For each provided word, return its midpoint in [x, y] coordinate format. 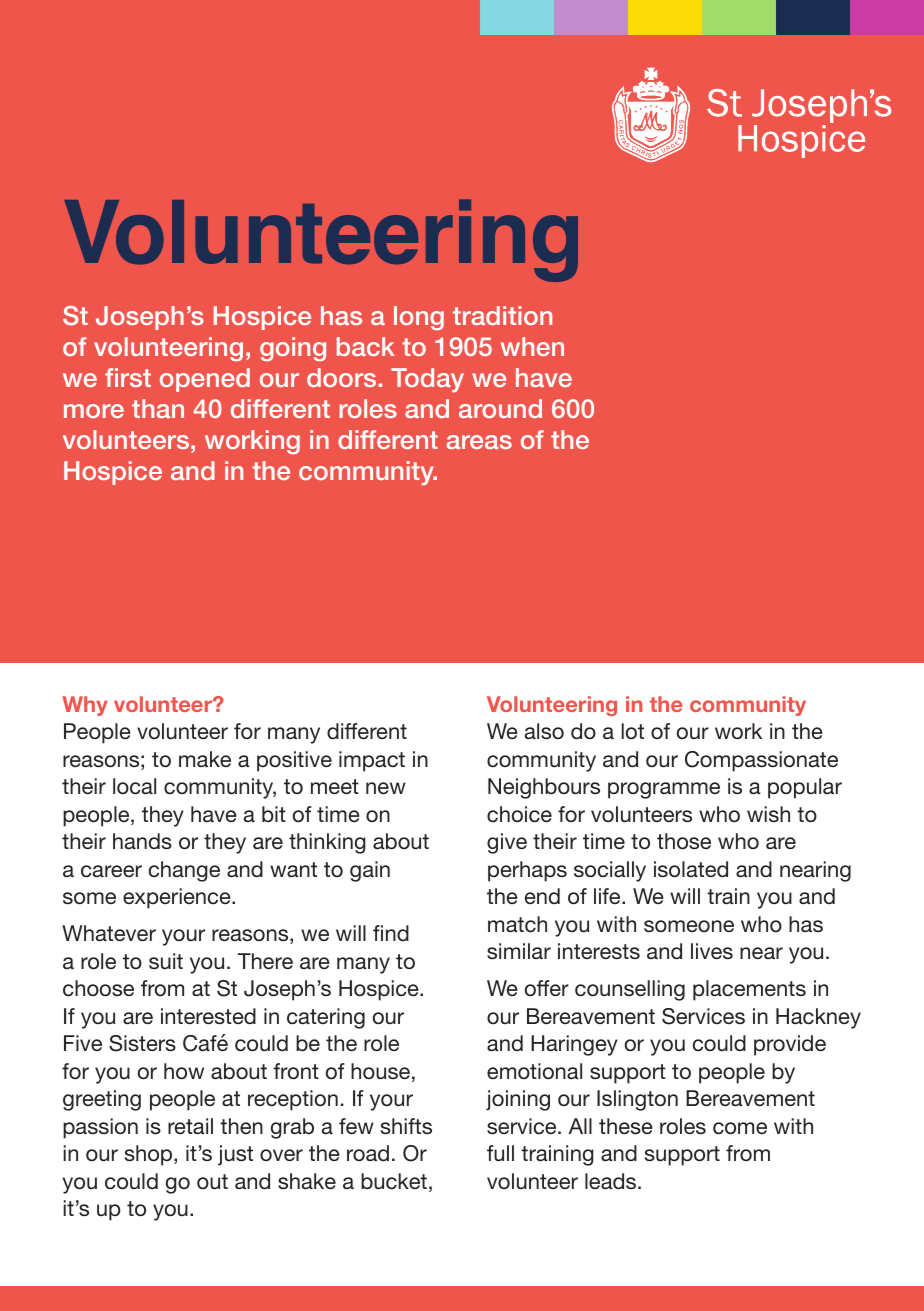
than [158, 408]
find [391, 933]
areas [479, 442]
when [532, 346]
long [419, 318]
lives [712, 951]
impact [372, 761]
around [500, 408]
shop [150, 1155]
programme [664, 790]
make [205, 759]
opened [205, 380]
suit [166, 961]
